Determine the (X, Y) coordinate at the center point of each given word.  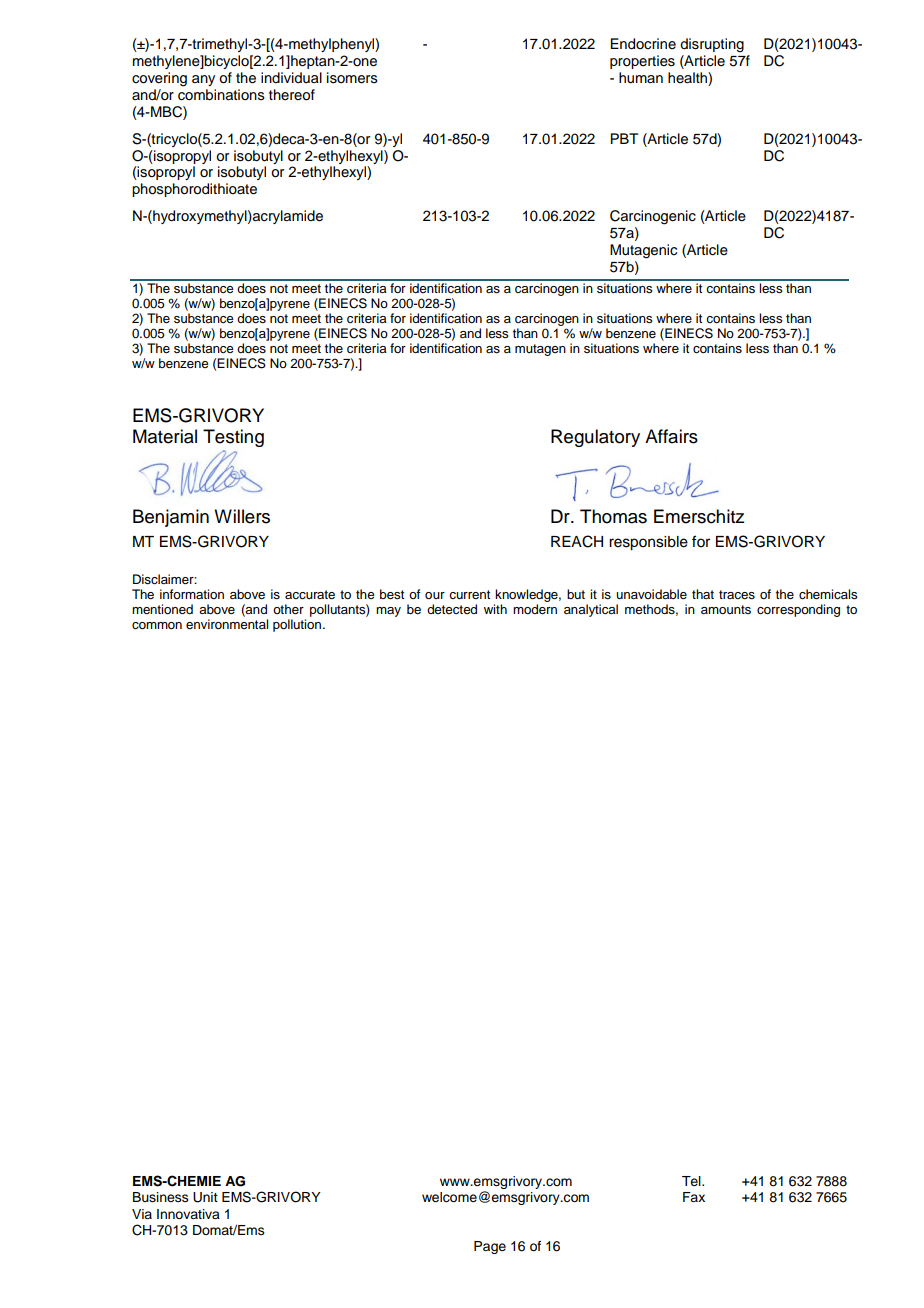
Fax (694, 1197)
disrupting (712, 45)
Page (490, 1247)
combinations (221, 95)
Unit (205, 1197)
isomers (352, 78)
